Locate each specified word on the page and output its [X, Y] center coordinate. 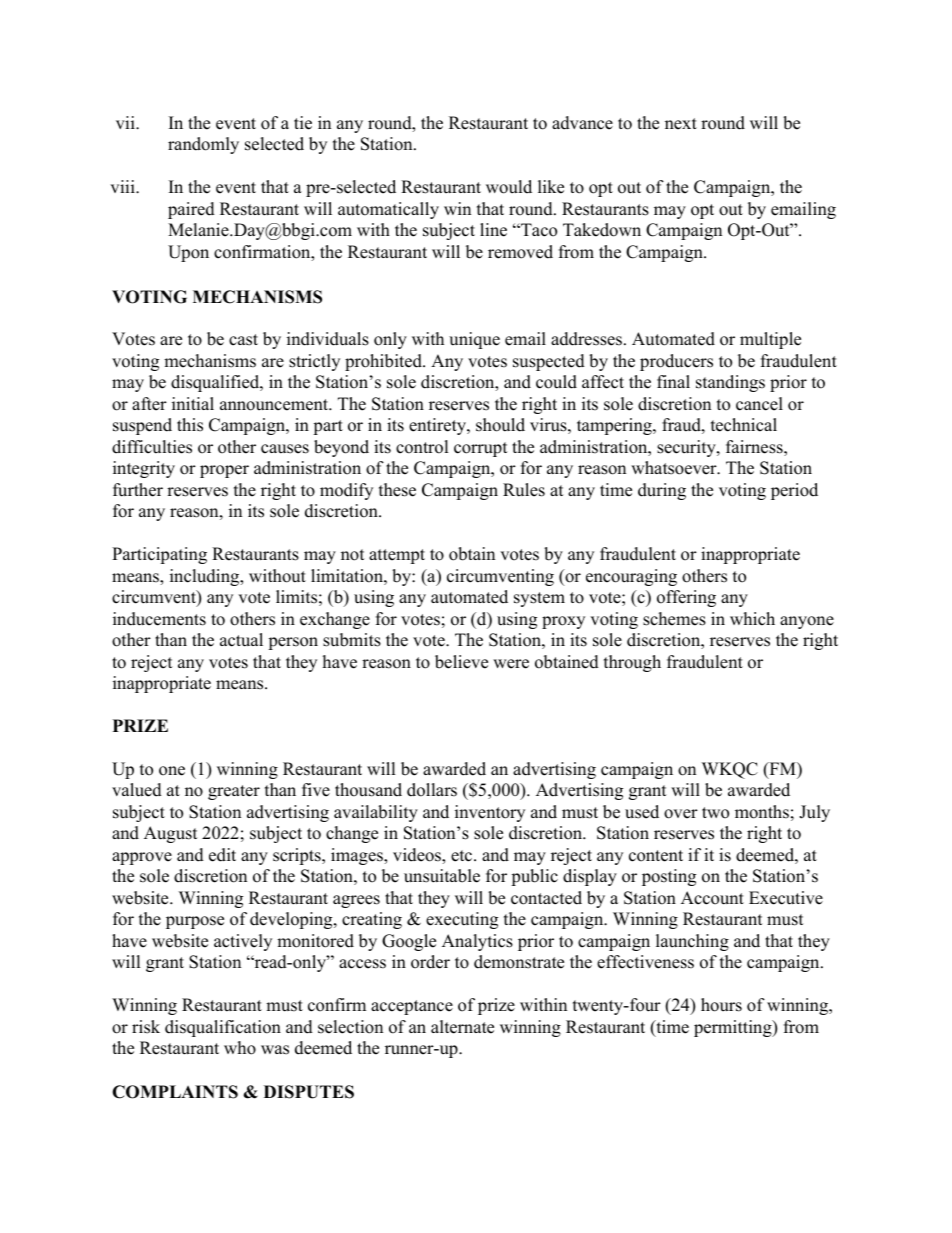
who [240, 1048]
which [752, 619]
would [509, 187]
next [681, 124]
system [539, 599]
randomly [203, 145]
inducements [159, 619]
